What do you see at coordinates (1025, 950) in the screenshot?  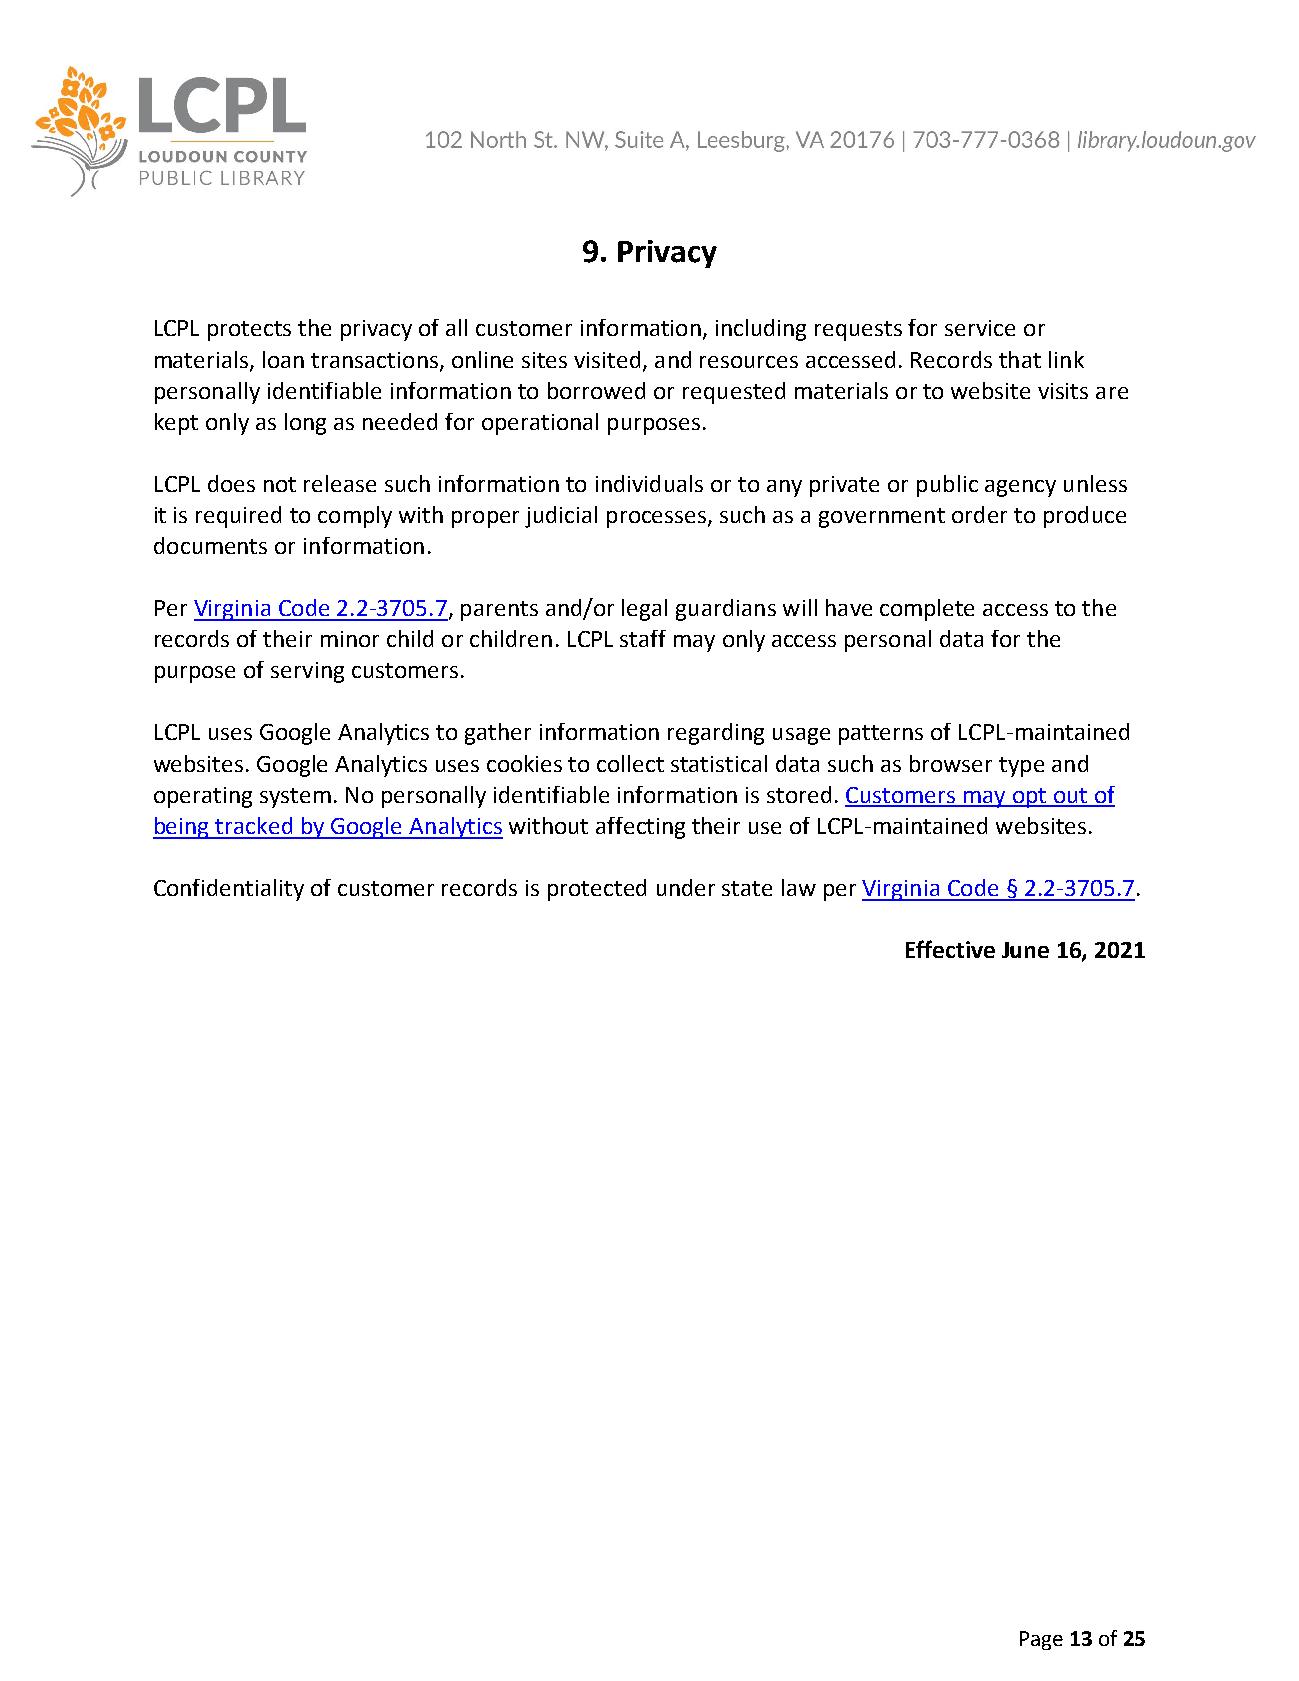 I see `June` at bounding box center [1025, 950].
